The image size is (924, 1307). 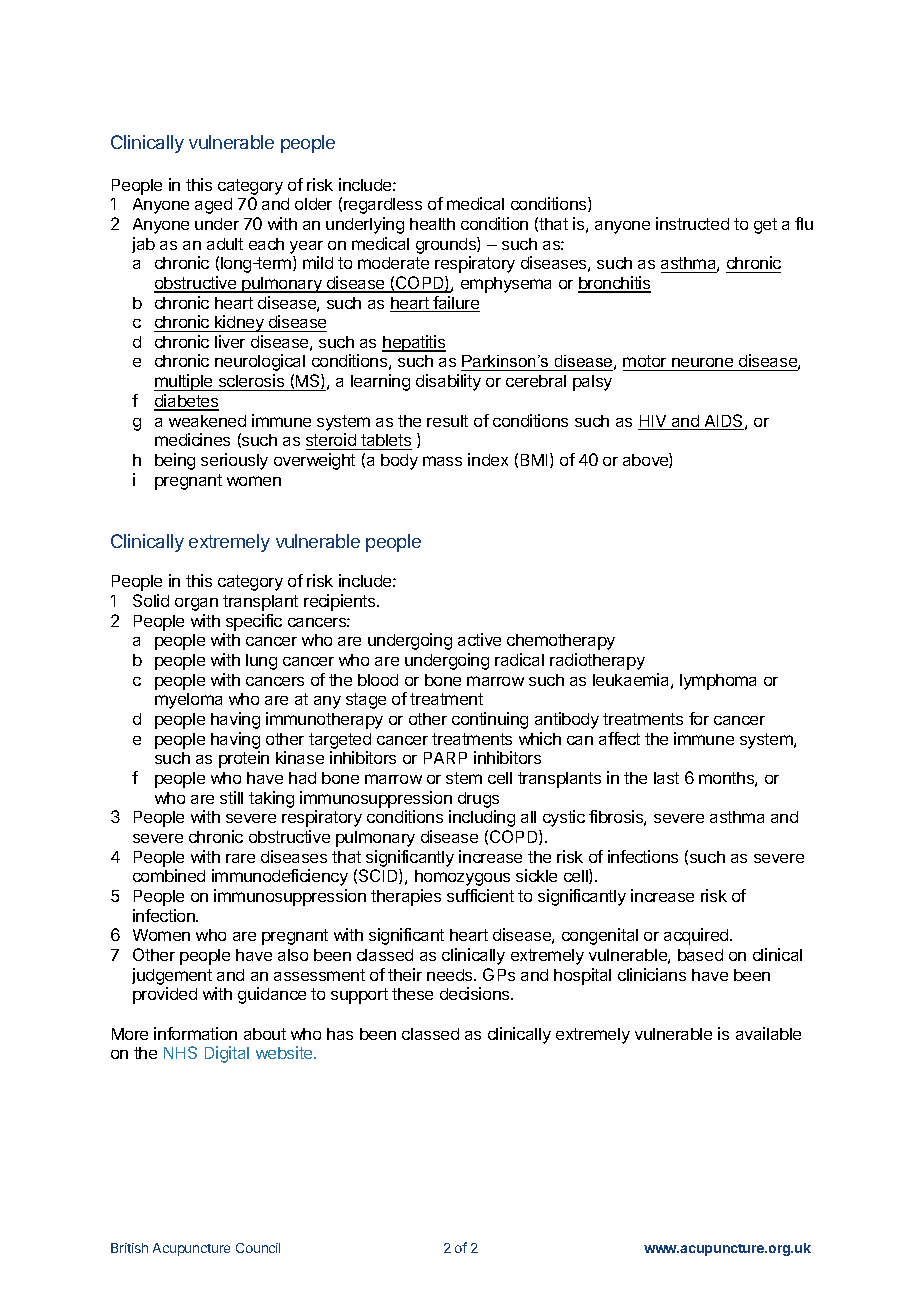 What do you see at coordinates (697, 936) in the screenshot?
I see `acquired` at bounding box center [697, 936].
